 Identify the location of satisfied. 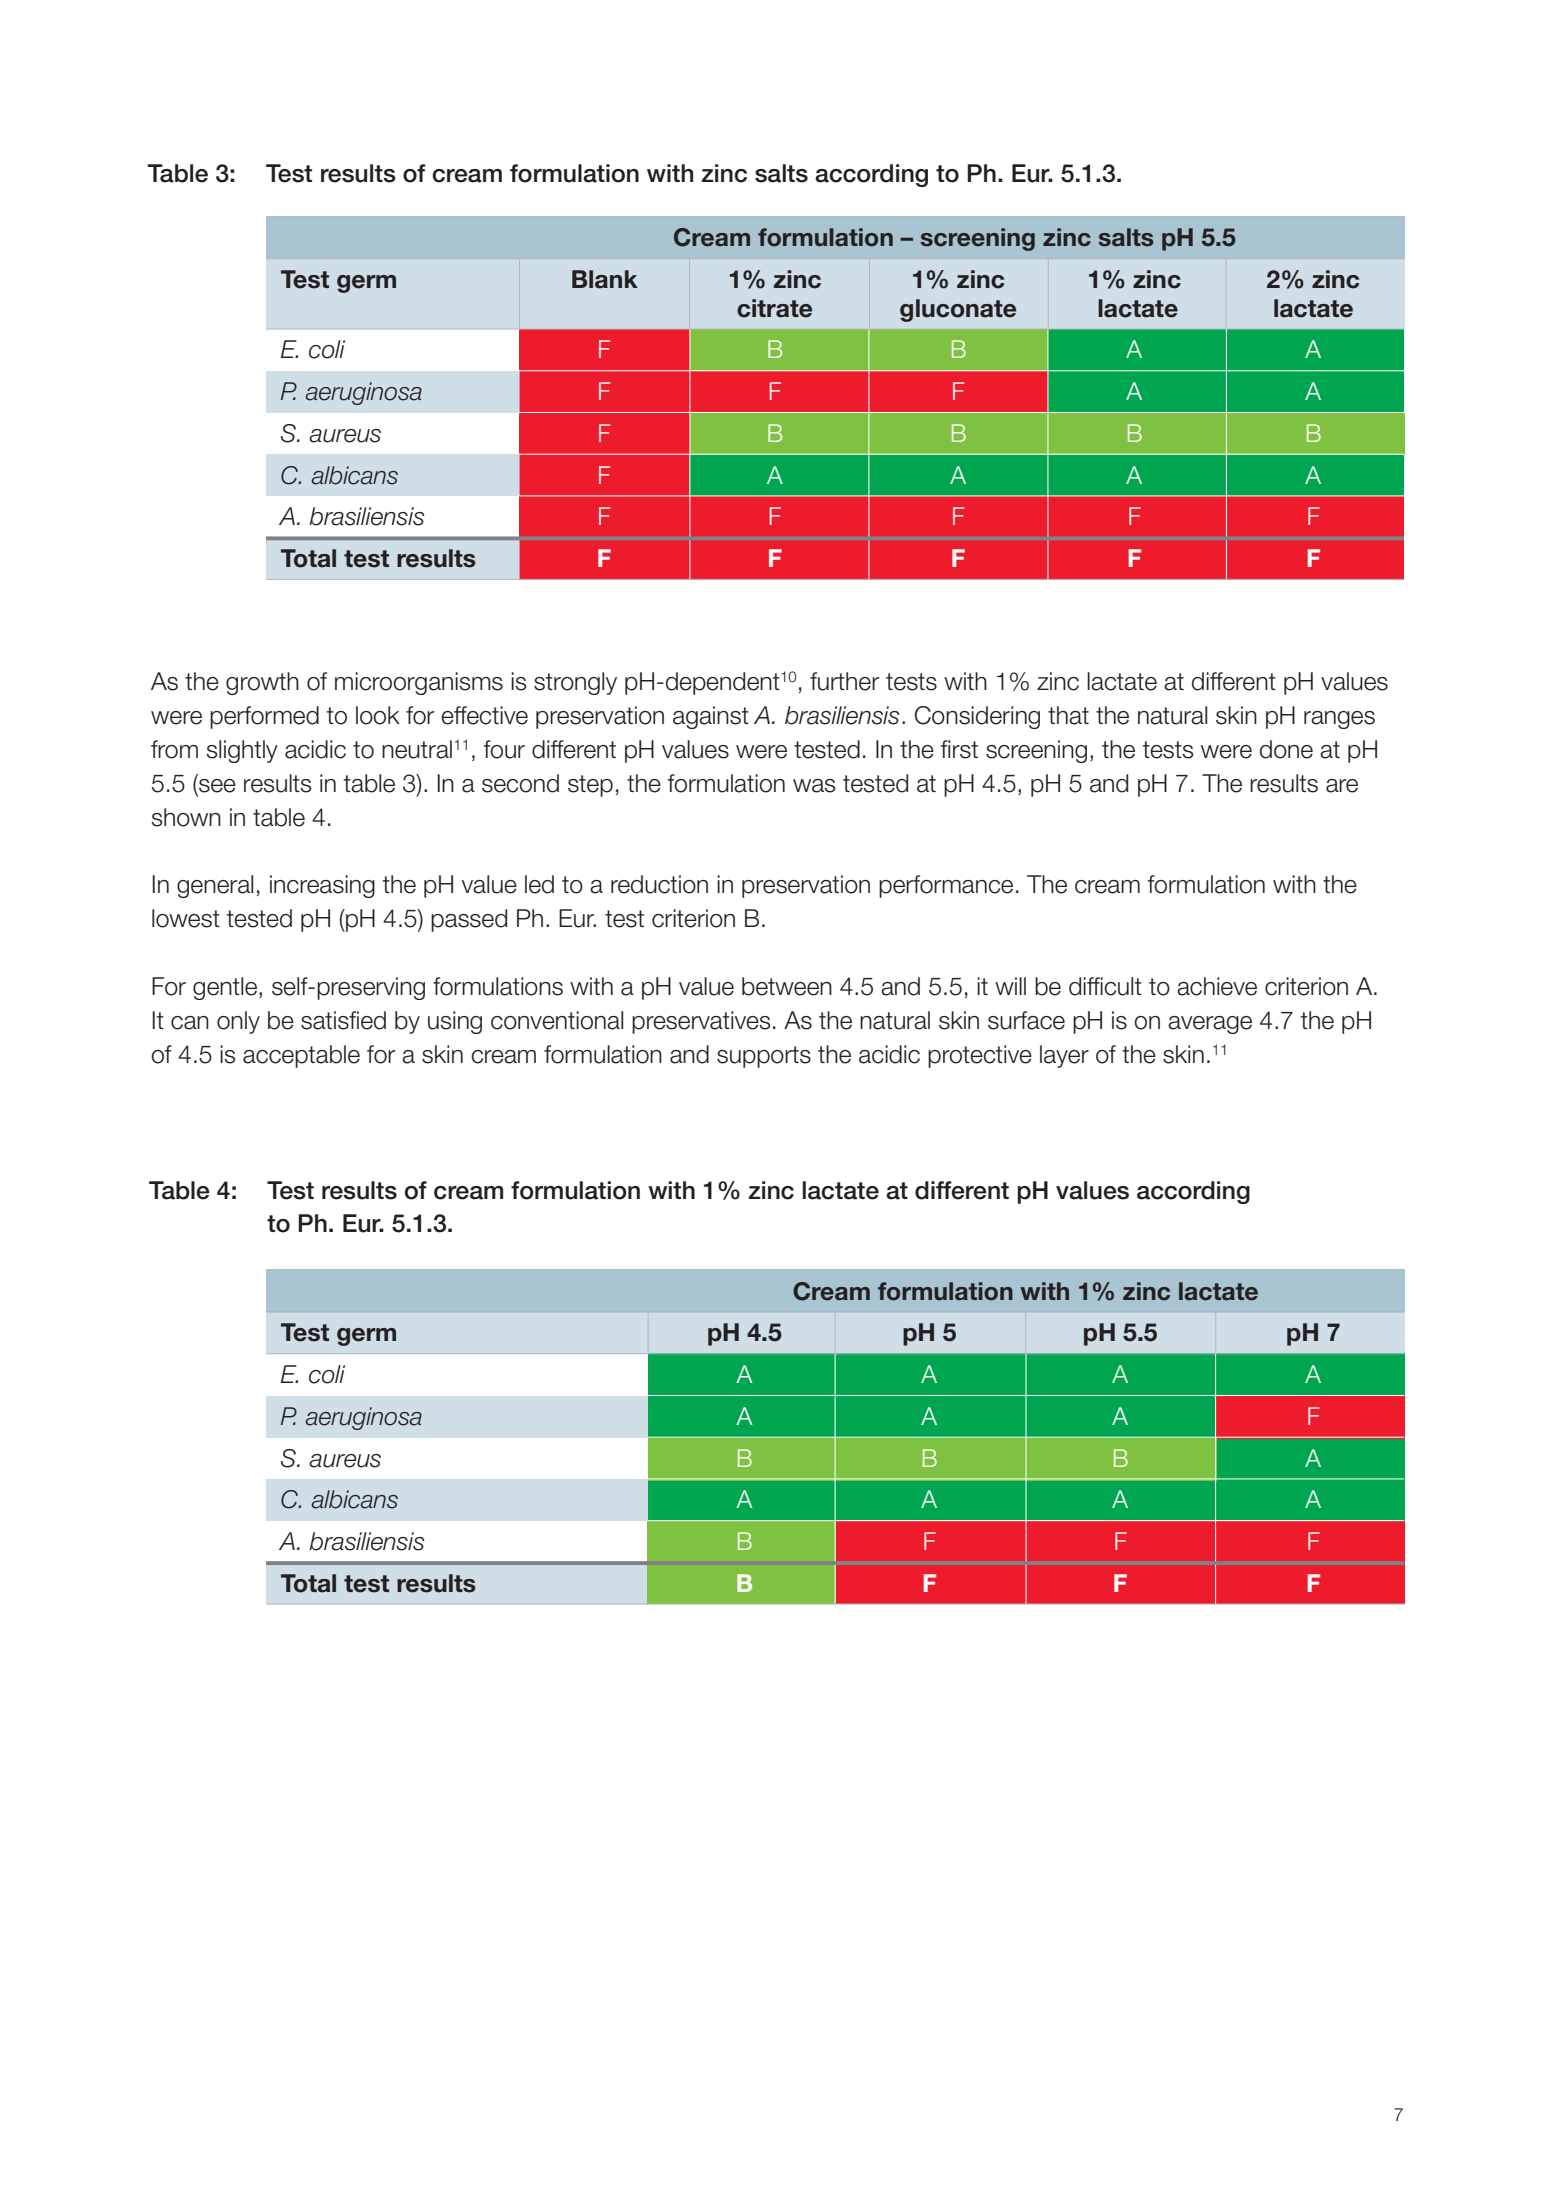
(343, 1020).
